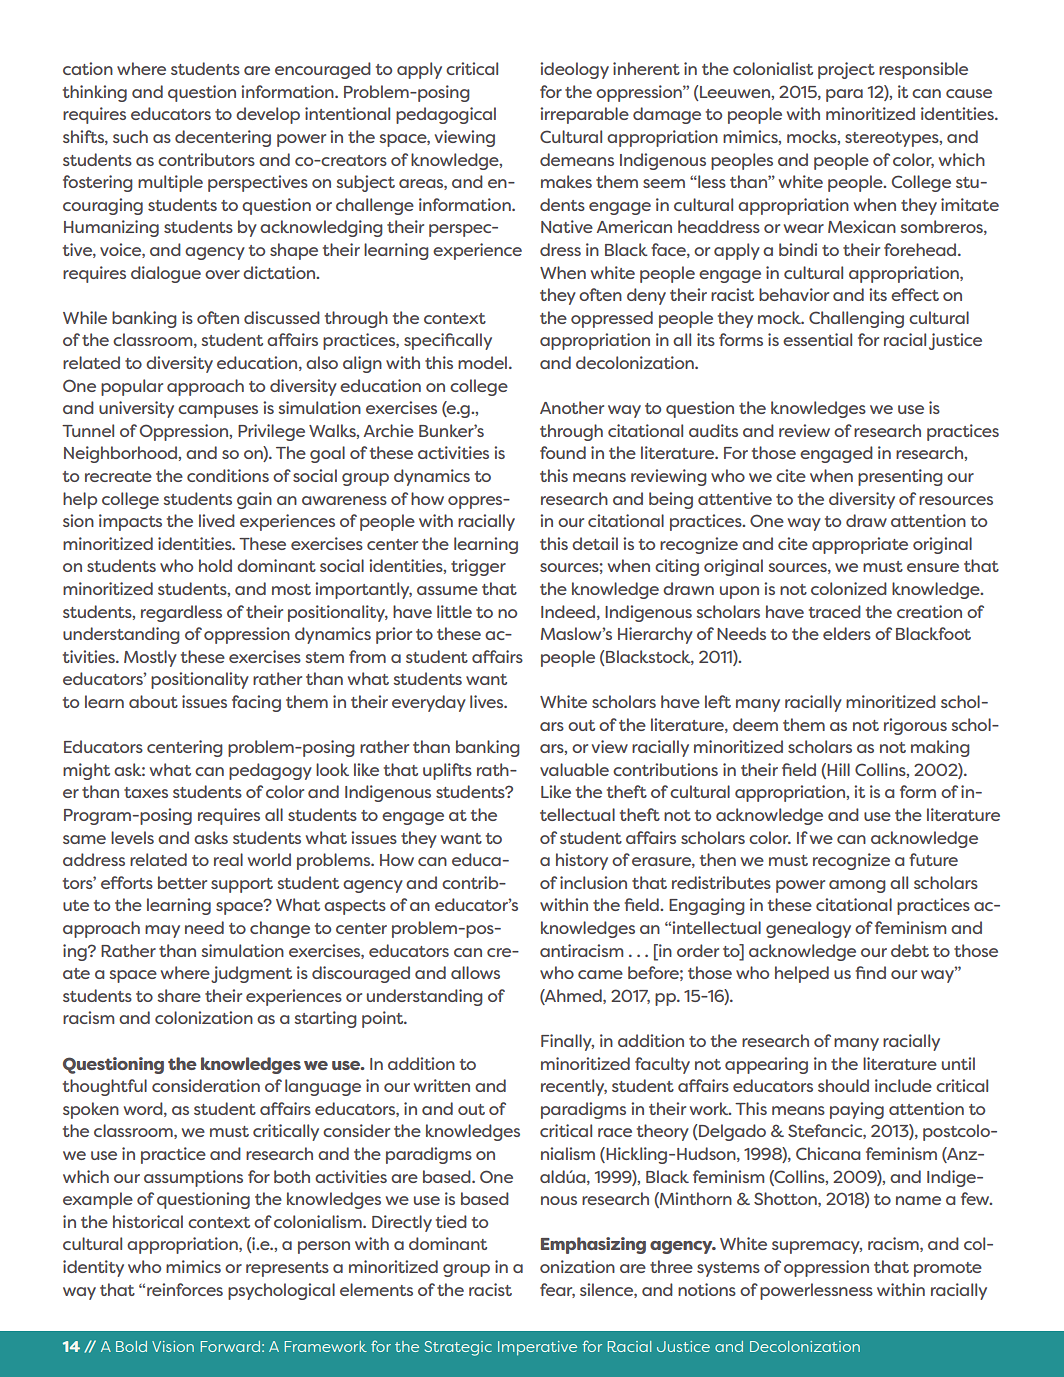 Image resolution: width=1064 pixels, height=1377 pixels. Describe the element at coordinates (185, 1289) in the screenshot. I see `reinforces` at that location.
